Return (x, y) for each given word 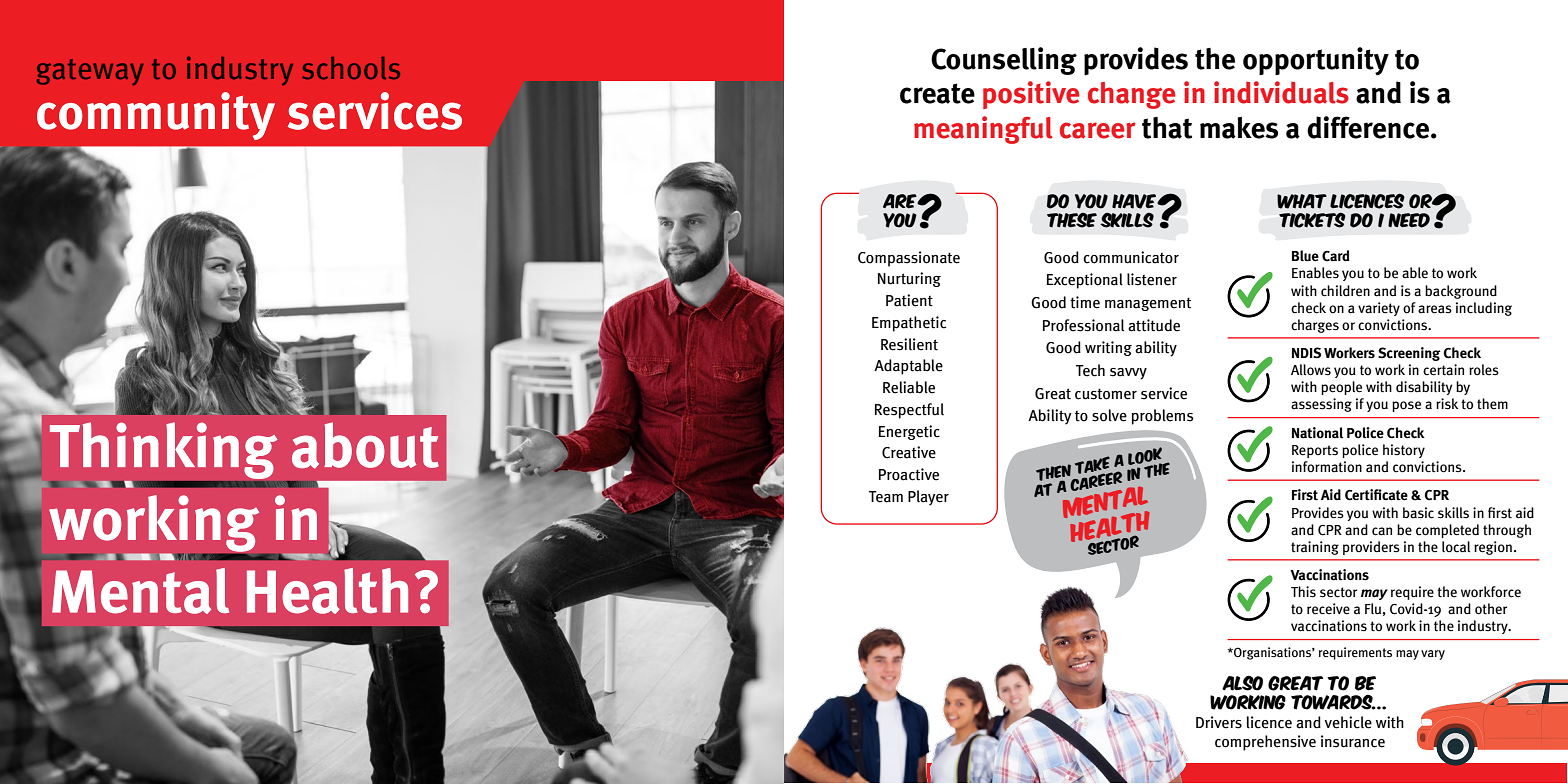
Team (886, 497)
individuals (1281, 92)
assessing (1321, 405)
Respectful (909, 411)
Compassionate (909, 259)
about (365, 445)
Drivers (1219, 722)
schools (351, 68)
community (156, 116)
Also (1242, 683)
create (937, 93)
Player (928, 498)
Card (1336, 256)
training (1315, 548)
